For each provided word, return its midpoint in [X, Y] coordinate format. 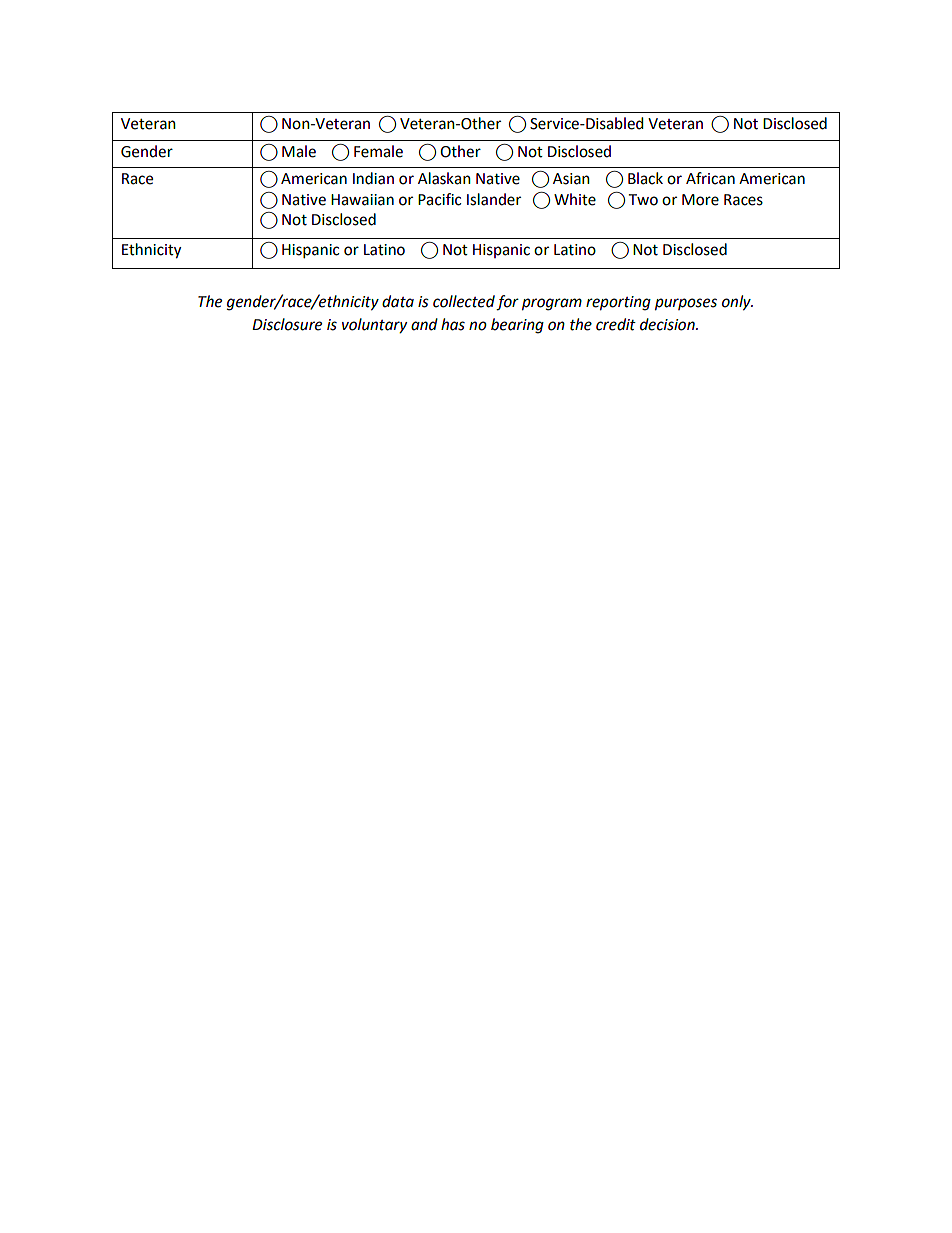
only [737, 303]
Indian [373, 178]
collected [464, 301]
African [710, 178]
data [398, 301]
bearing [517, 326]
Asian [571, 179]
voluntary [374, 326]
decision [668, 324]
